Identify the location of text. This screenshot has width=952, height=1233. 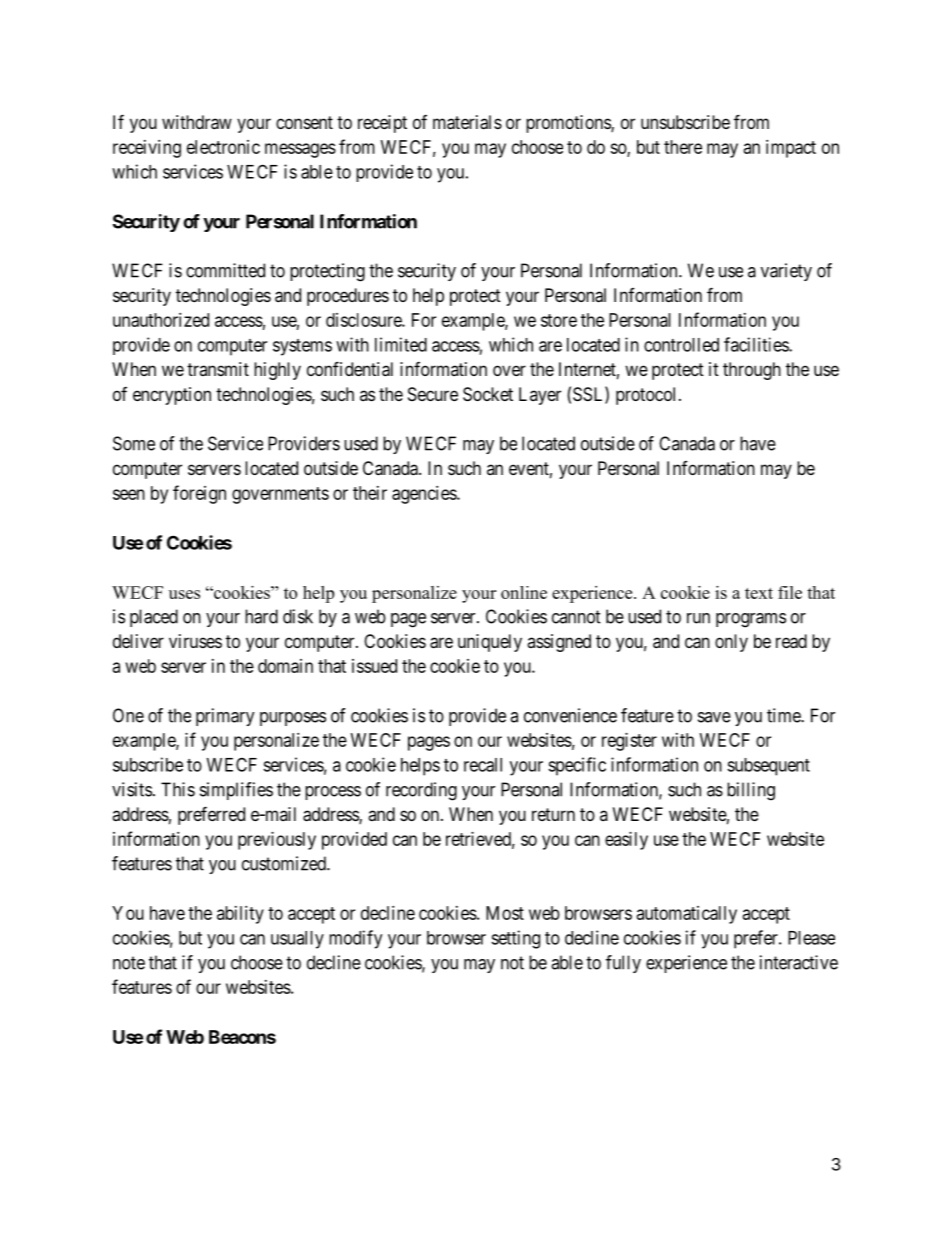
(759, 593).
